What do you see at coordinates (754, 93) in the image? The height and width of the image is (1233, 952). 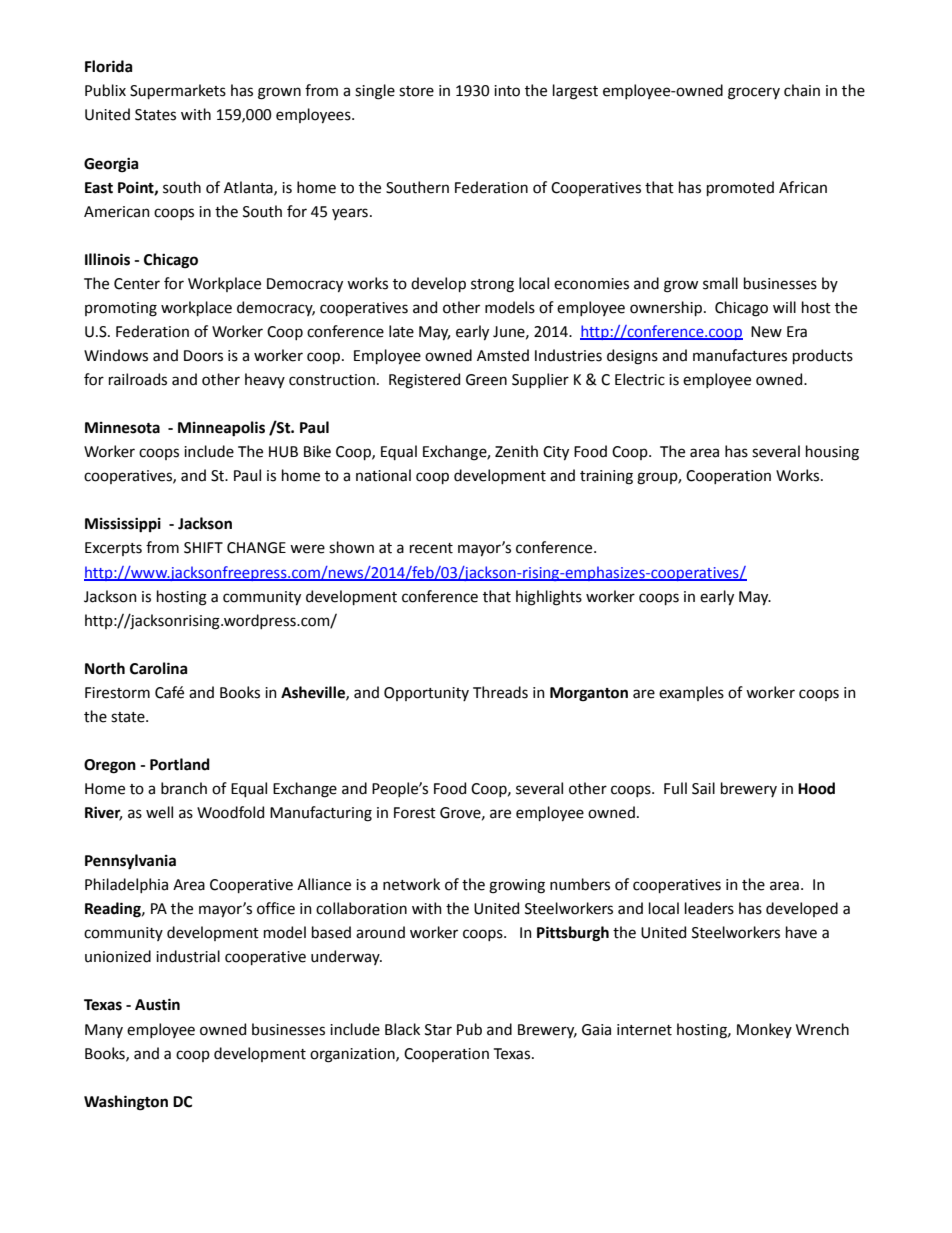 I see `grocery` at bounding box center [754, 93].
